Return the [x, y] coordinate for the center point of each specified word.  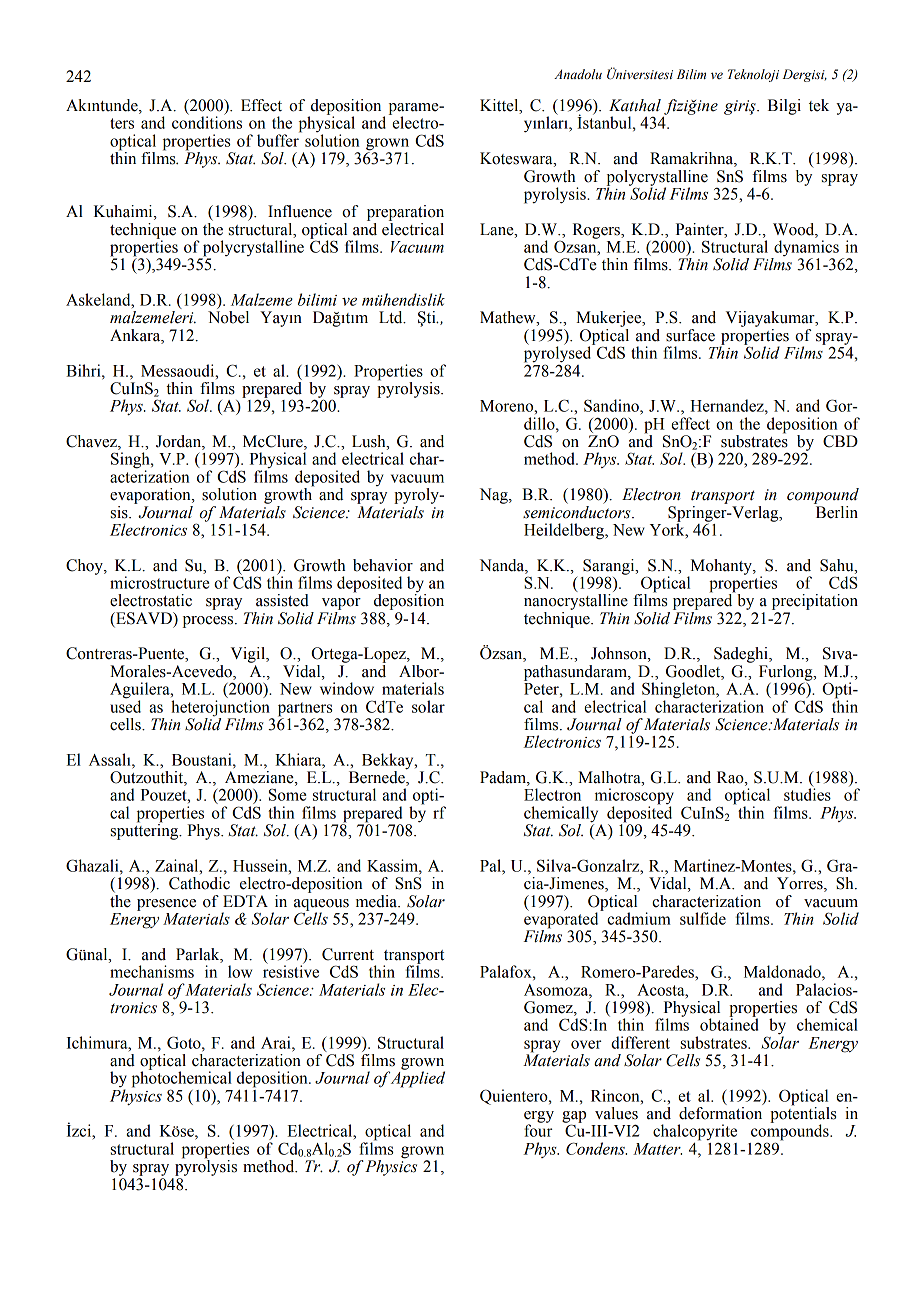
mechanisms [152, 971]
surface [690, 335]
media [377, 901]
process [209, 622]
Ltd [392, 317]
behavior [383, 565]
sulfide [703, 918]
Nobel [228, 317]
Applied [418, 1078]
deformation [720, 1113]
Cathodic [199, 883]
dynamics [805, 249]
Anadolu [578, 74]
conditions [207, 121]
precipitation [815, 602]
